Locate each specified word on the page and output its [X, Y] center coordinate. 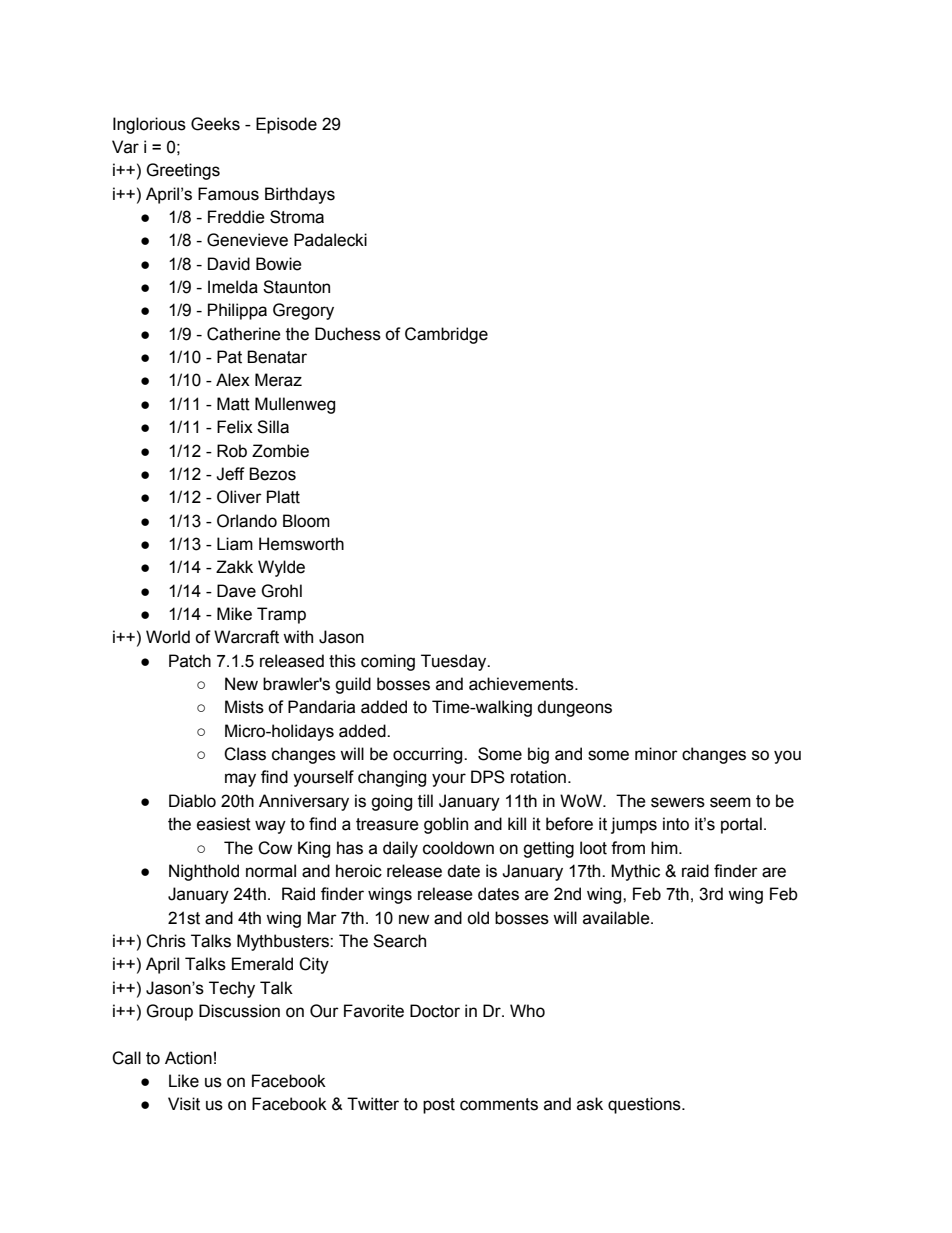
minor [656, 754]
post [439, 1106]
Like [184, 1081]
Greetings [183, 171]
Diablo [192, 801]
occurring [429, 755]
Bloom [306, 521]
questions [645, 1105]
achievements [522, 684]
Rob [232, 451]
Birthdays [300, 195]
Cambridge [446, 335]
